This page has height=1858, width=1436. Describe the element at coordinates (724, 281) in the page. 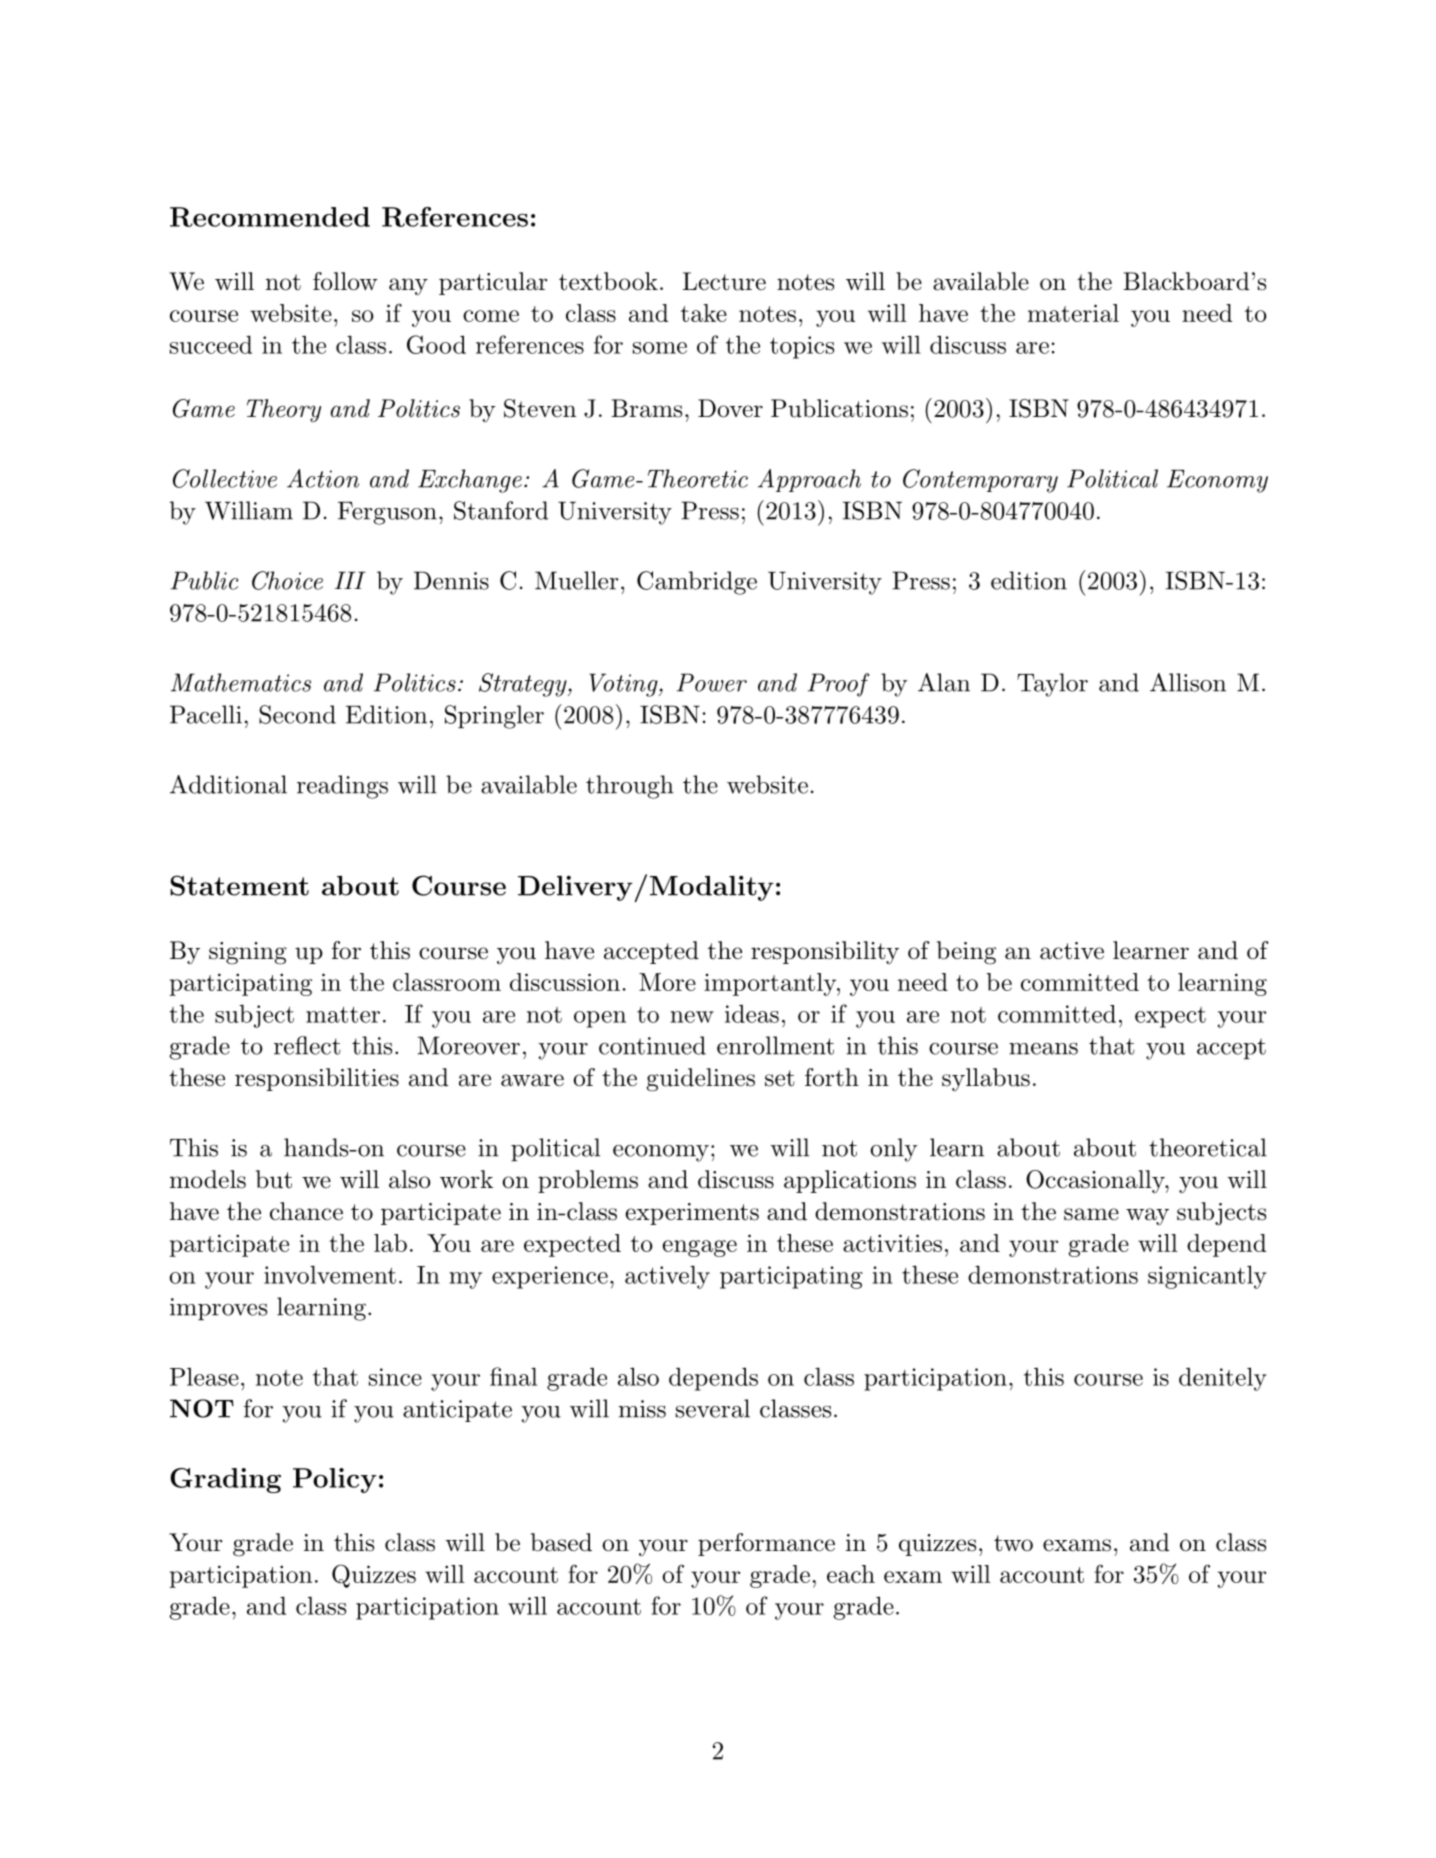

I see `Lecture` at that location.
